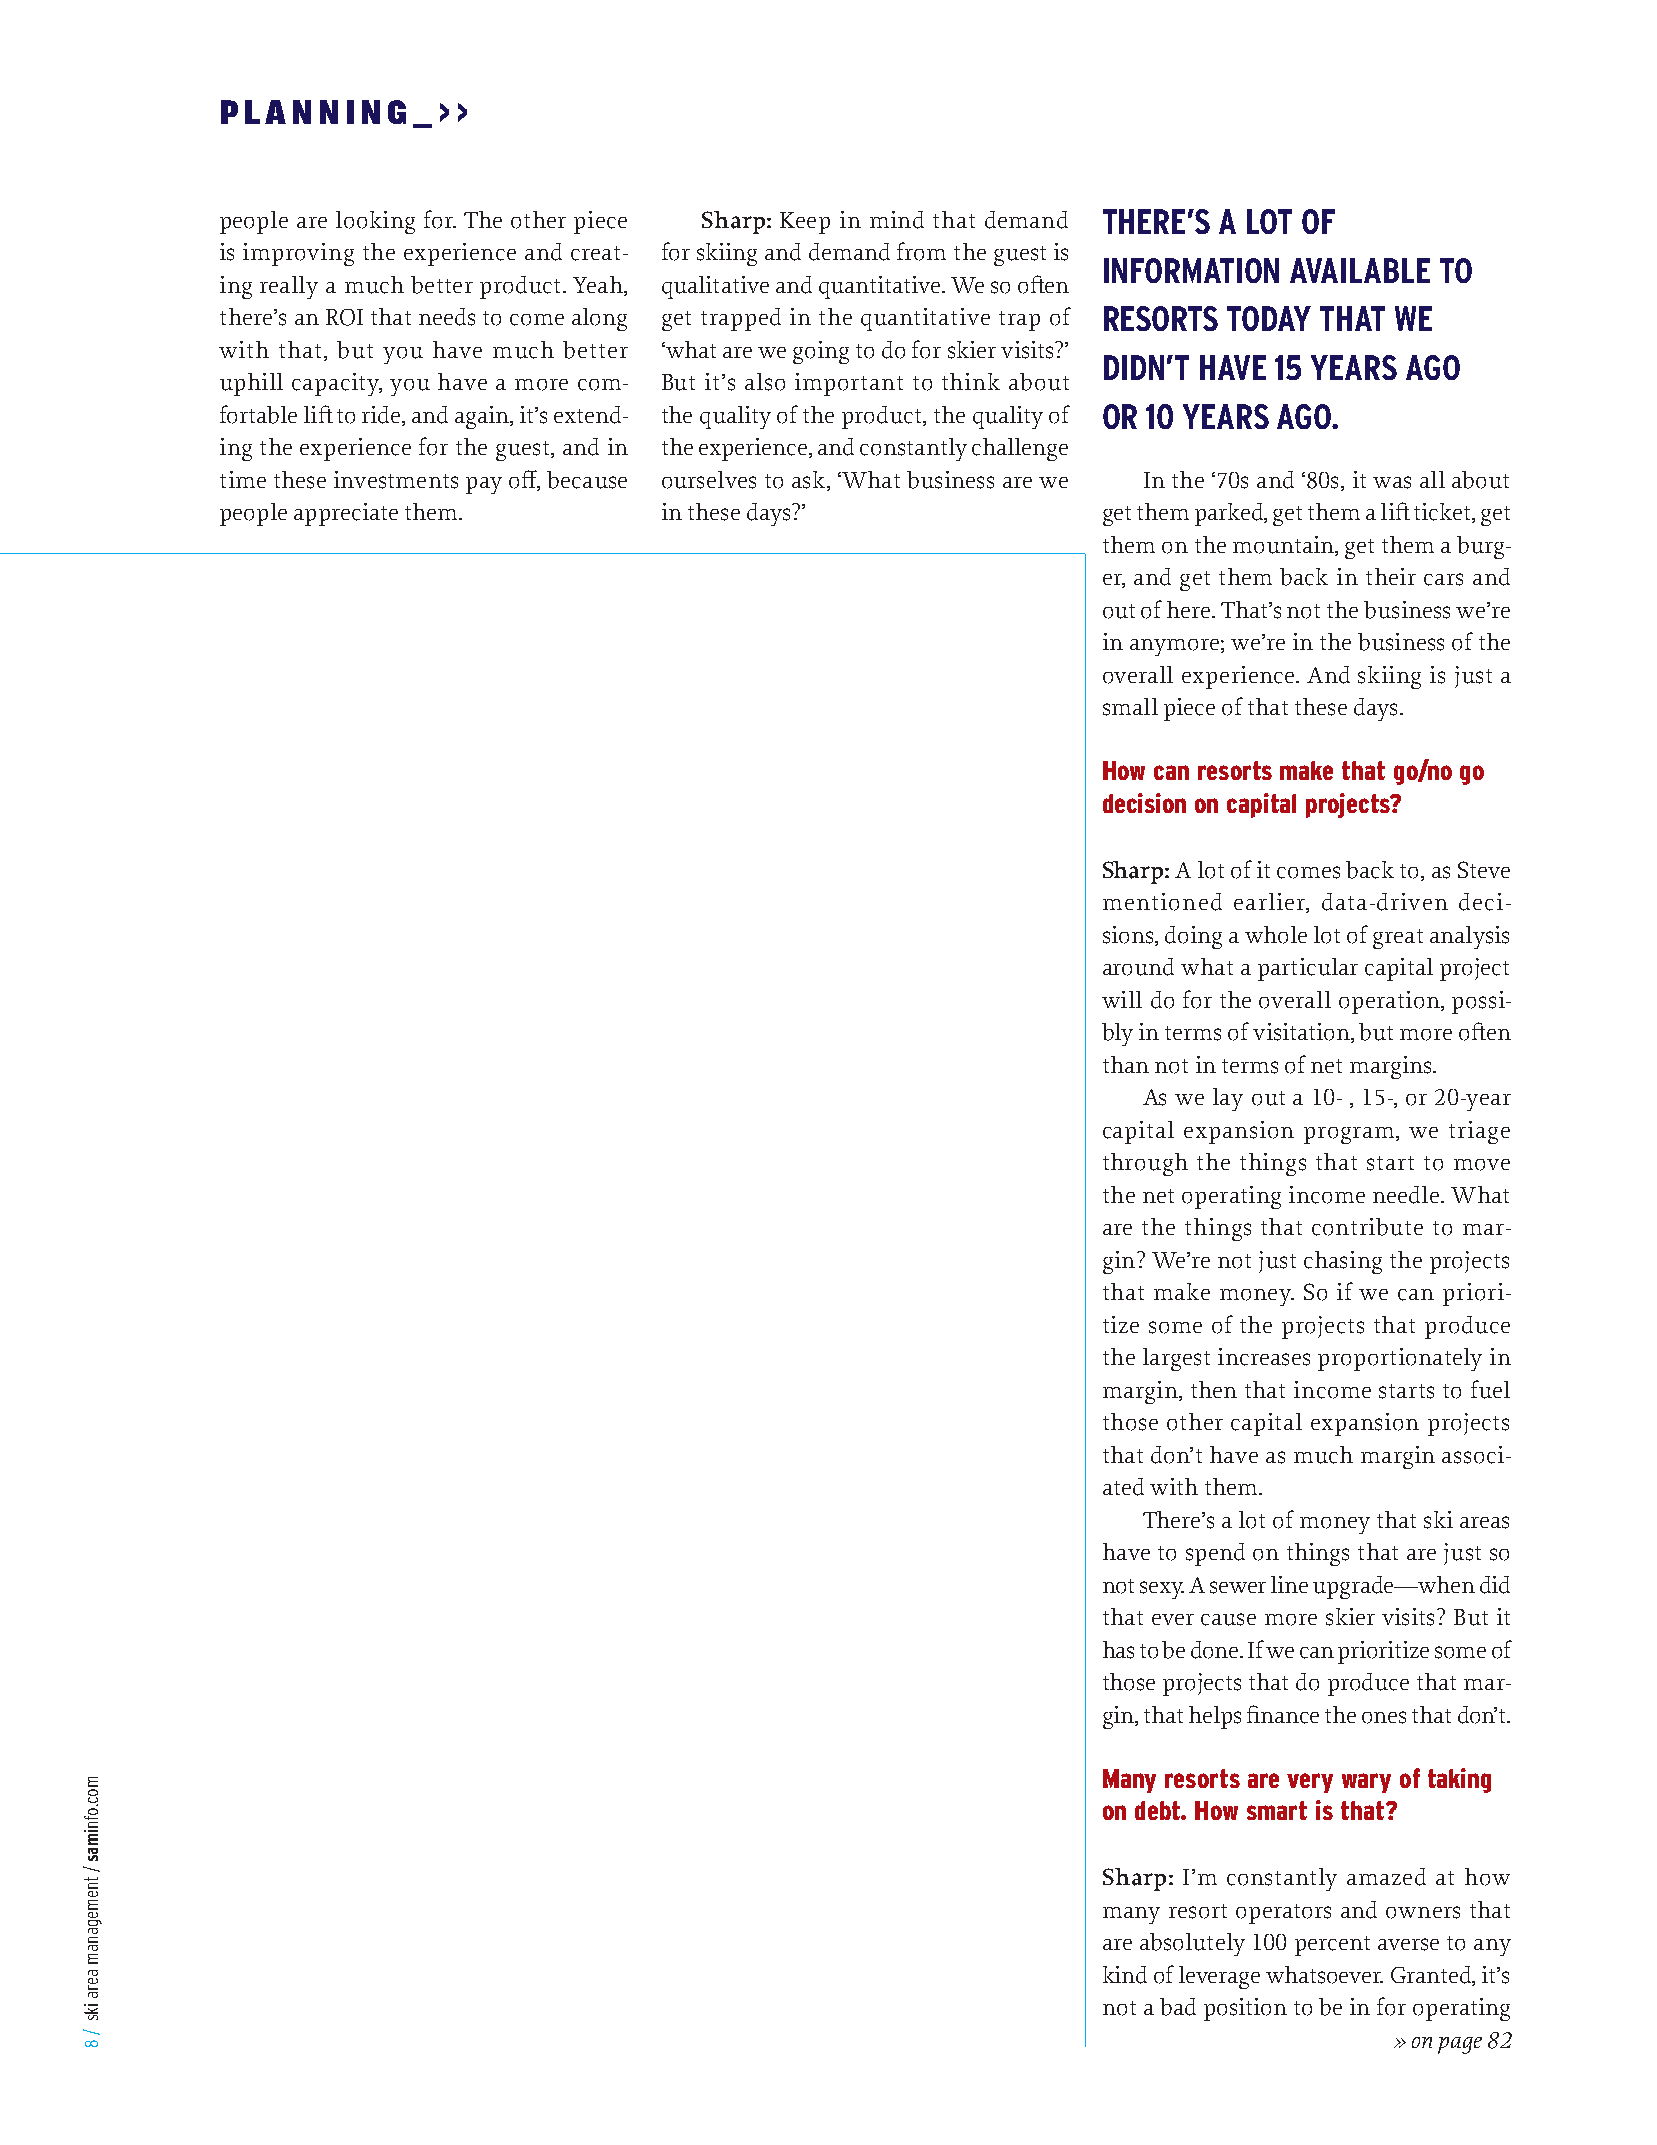 The width and height of the page is (1657, 2145). I want to click on small, so click(1130, 707).
